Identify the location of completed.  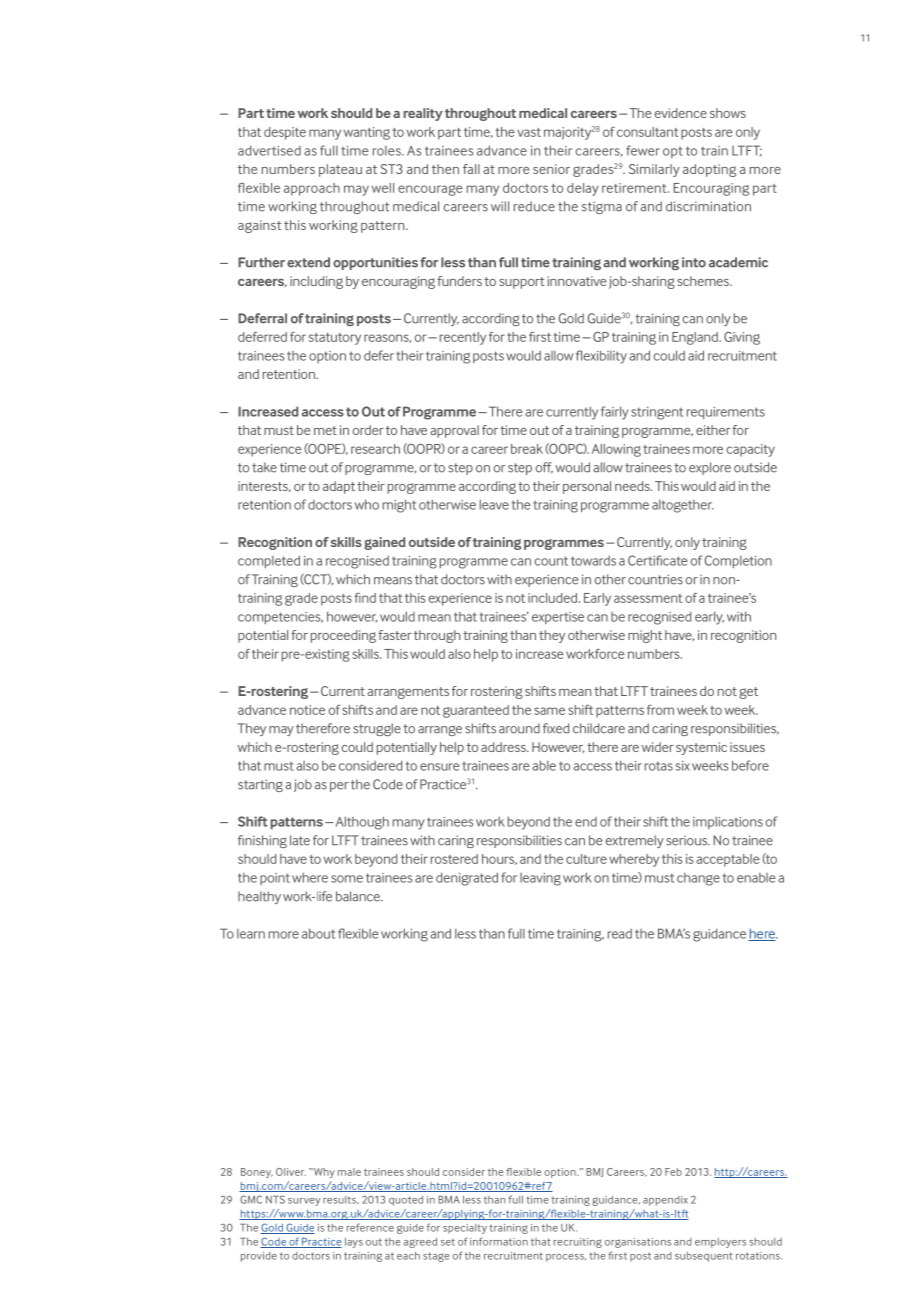
(269, 561).
